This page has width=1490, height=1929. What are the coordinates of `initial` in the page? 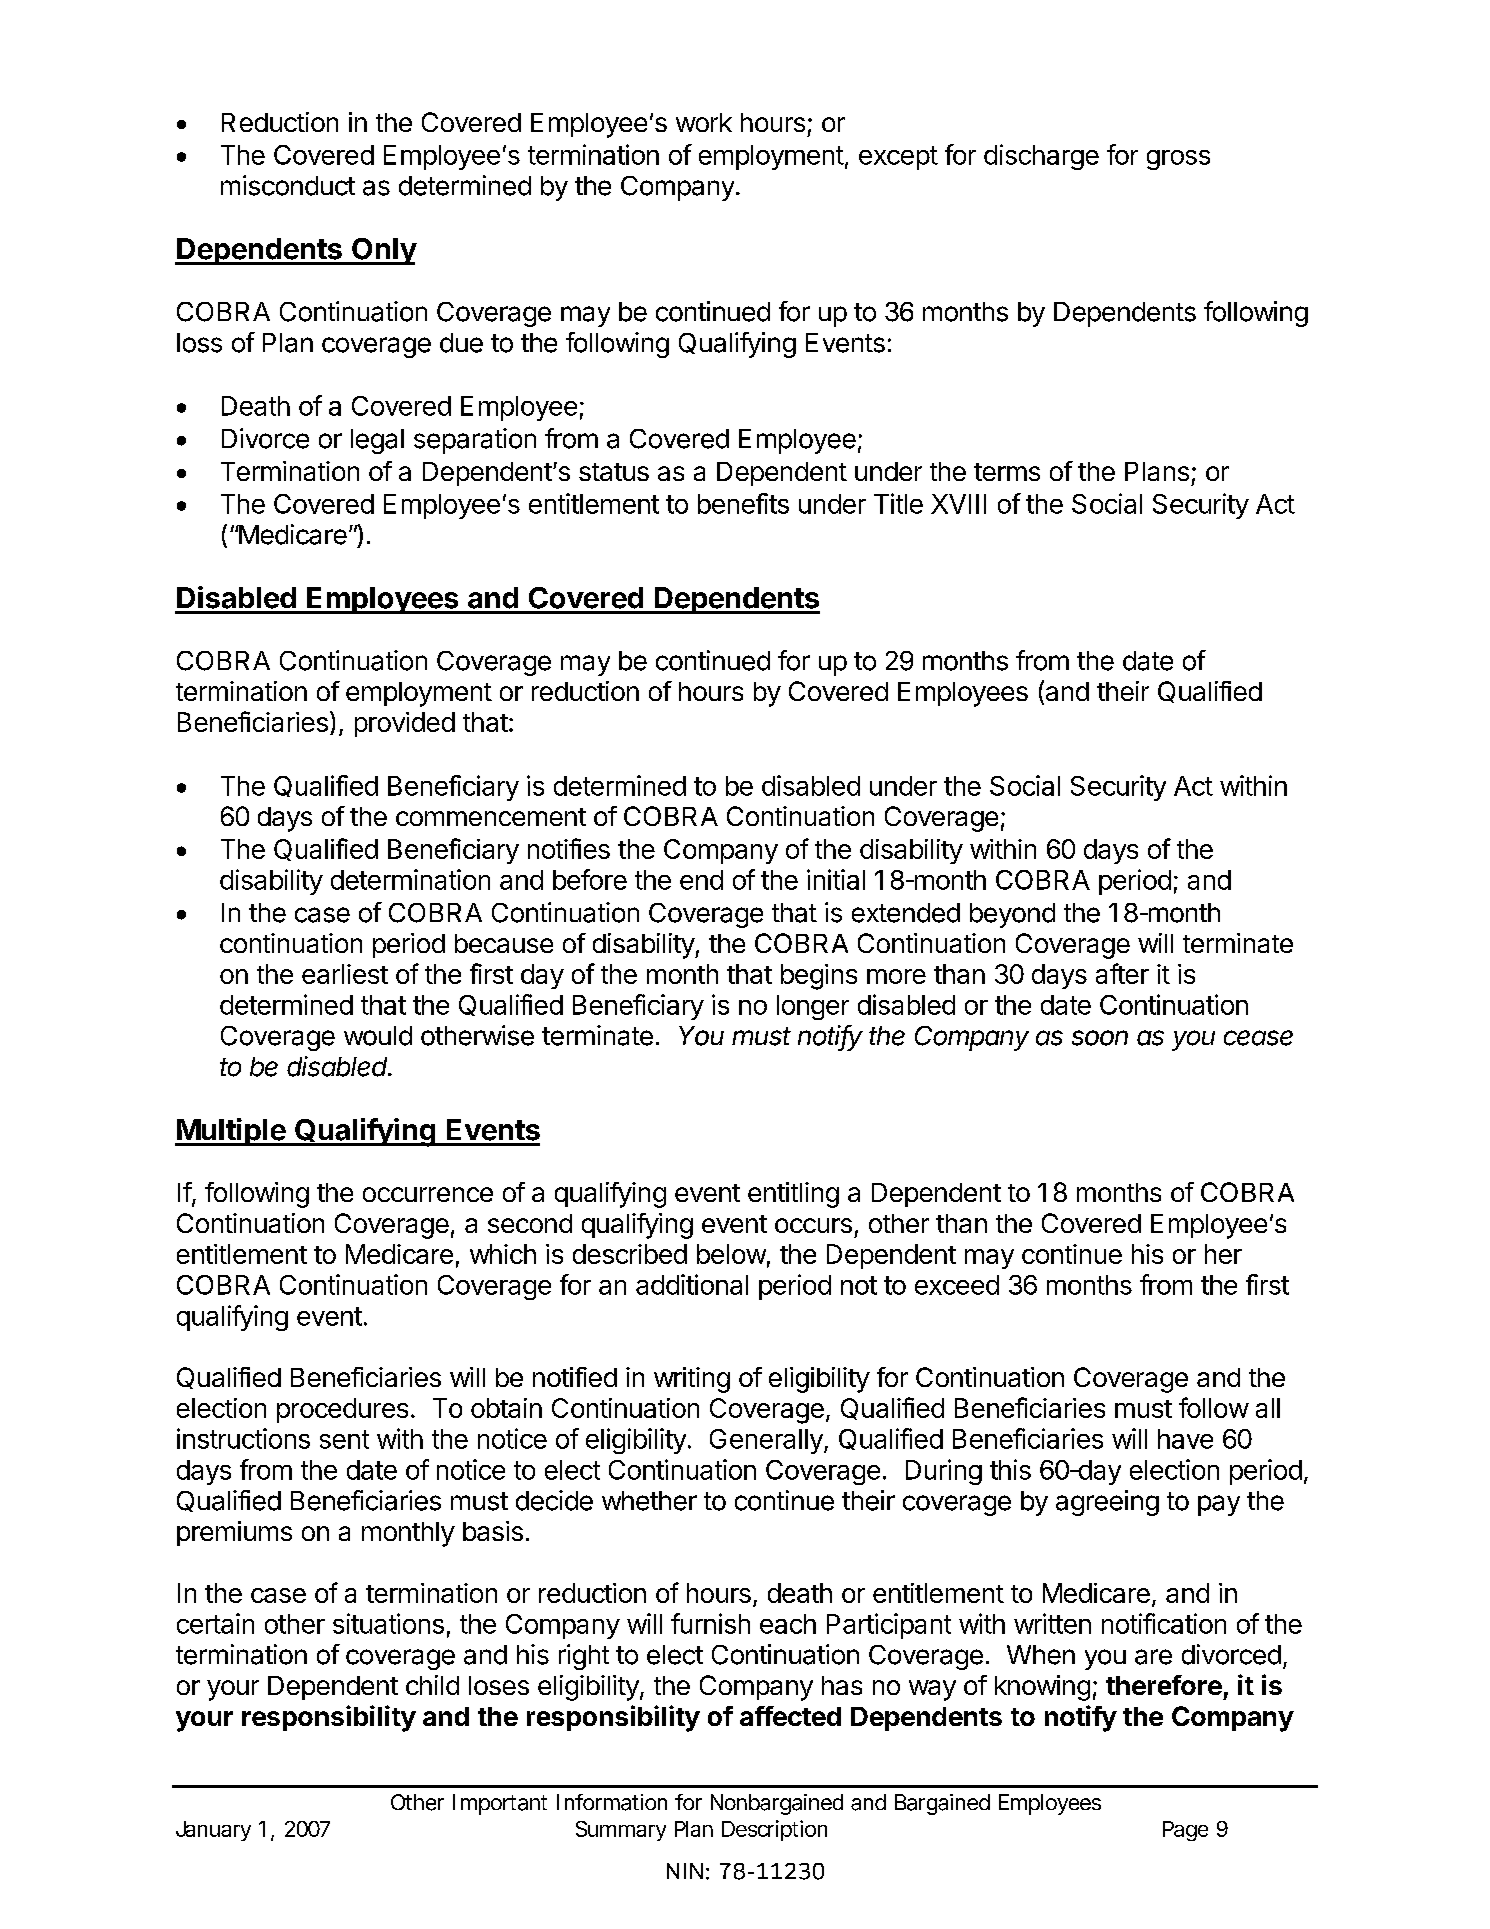 It's located at (836, 879).
